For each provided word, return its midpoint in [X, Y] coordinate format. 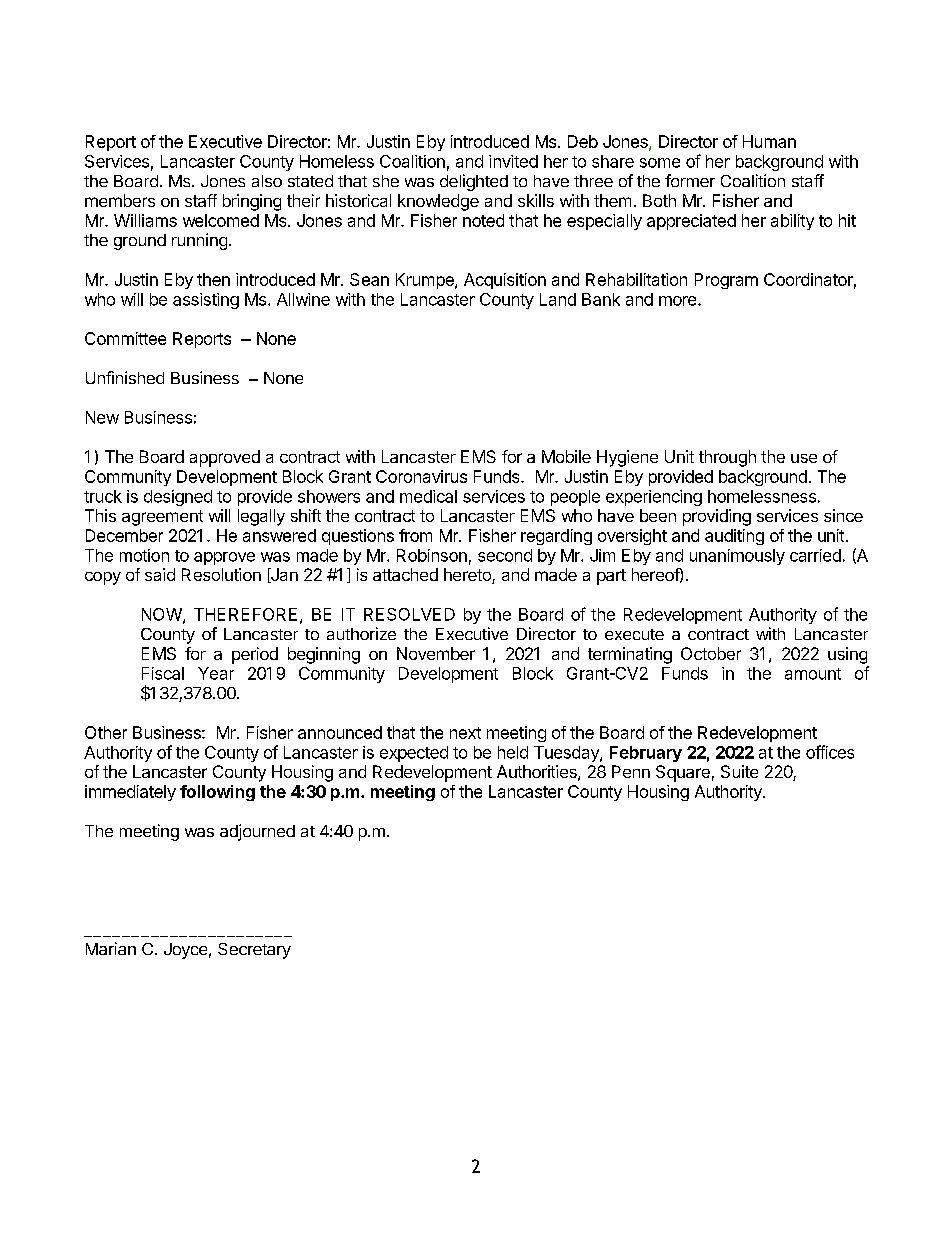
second [505, 555]
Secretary [254, 951]
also [267, 181]
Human [769, 141]
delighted [474, 182]
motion [144, 555]
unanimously [737, 557]
